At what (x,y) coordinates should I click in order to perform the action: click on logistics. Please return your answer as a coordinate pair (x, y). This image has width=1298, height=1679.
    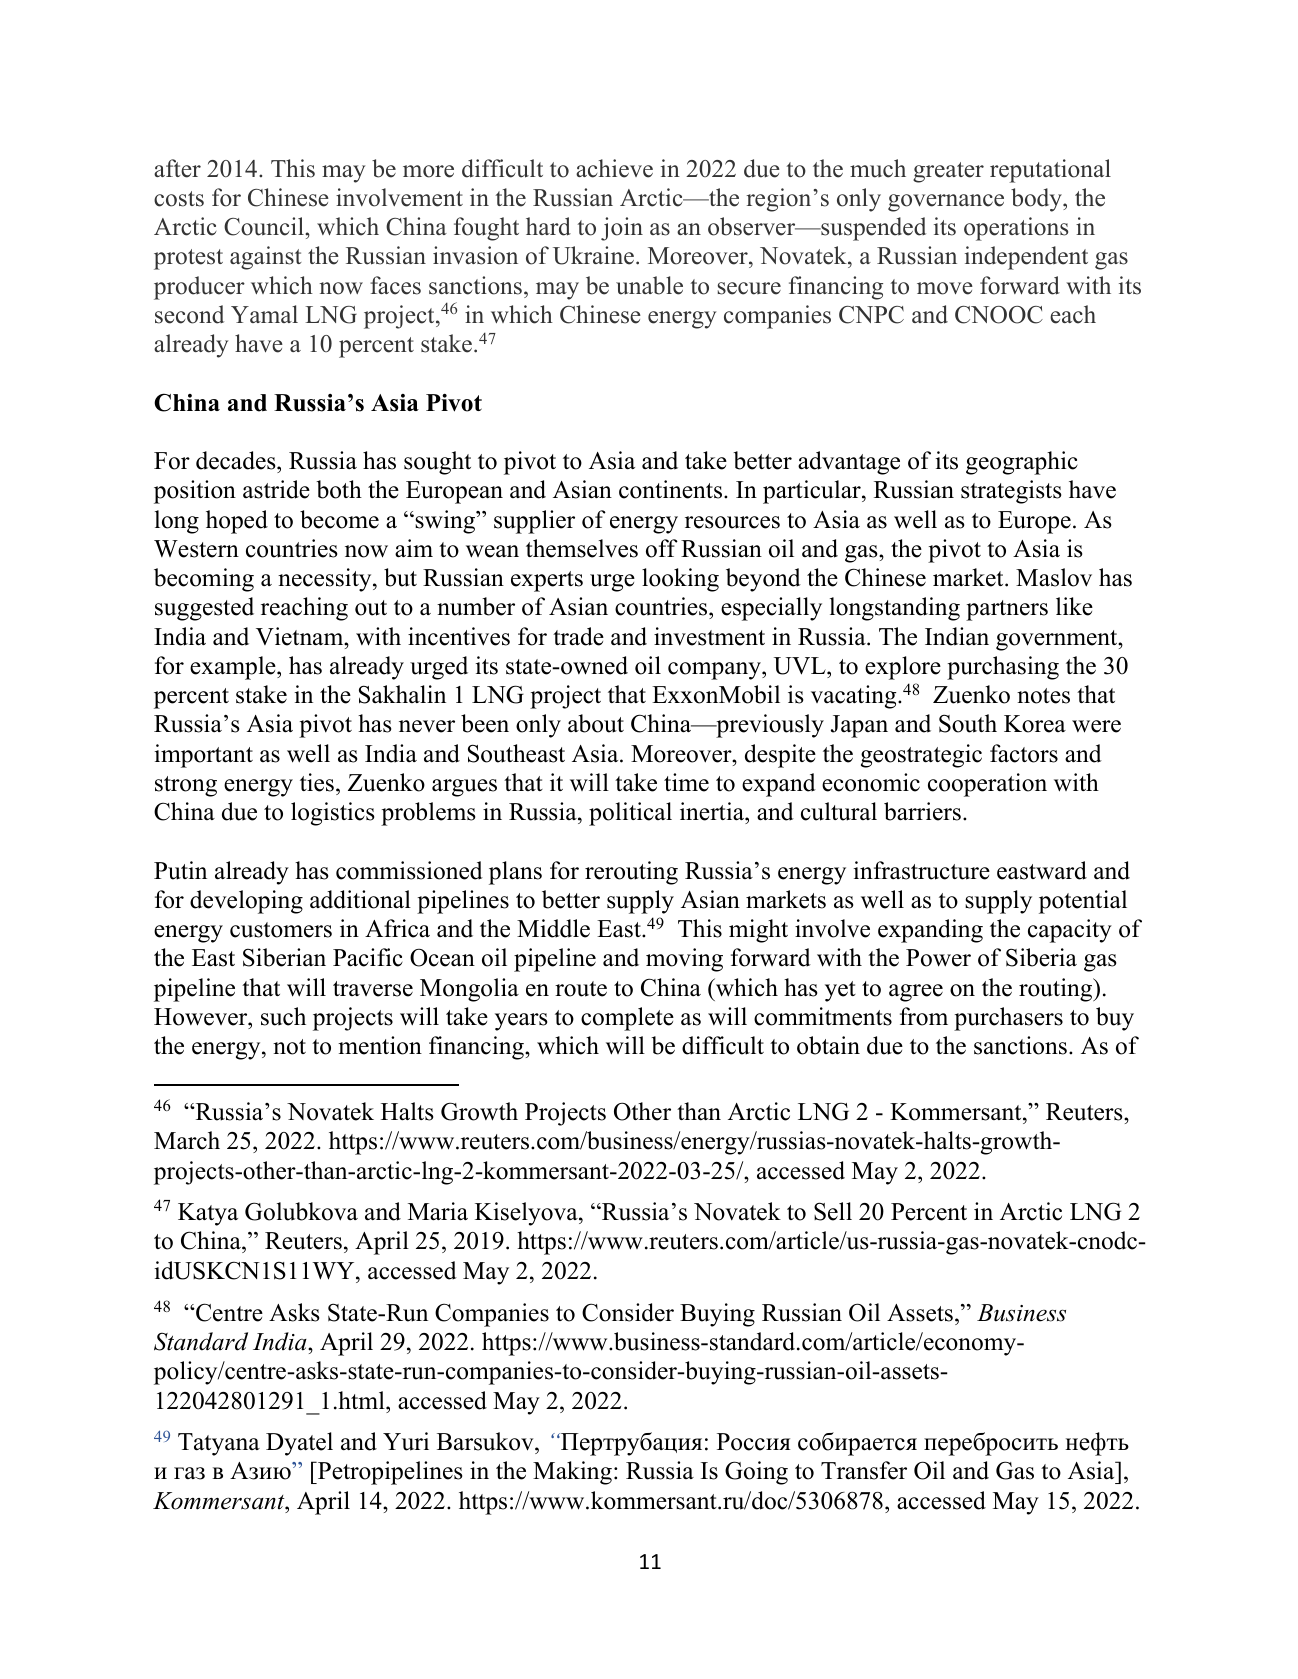
    Looking at the image, I should click on (332, 814).
